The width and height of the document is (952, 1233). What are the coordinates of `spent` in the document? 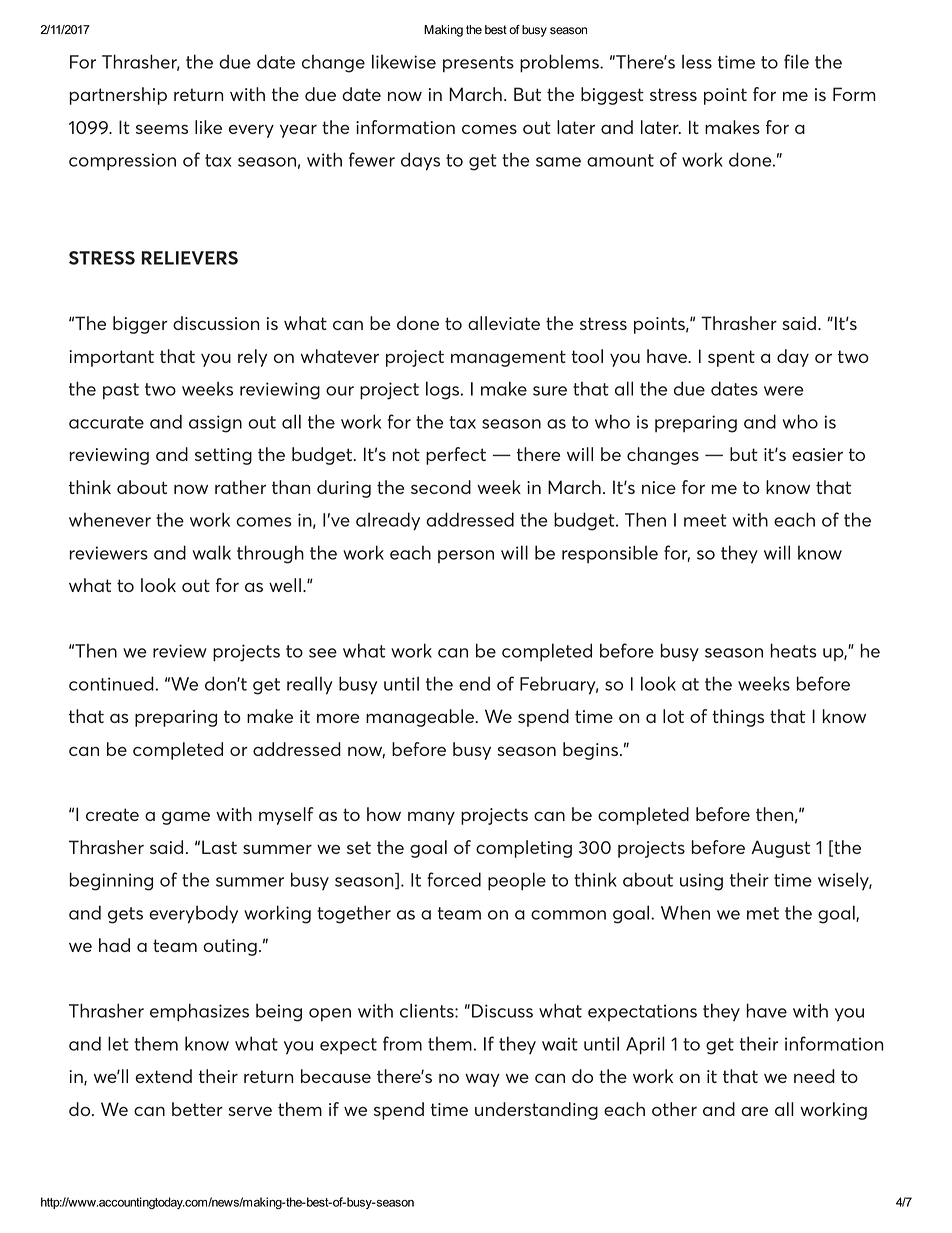 It's located at (731, 358).
